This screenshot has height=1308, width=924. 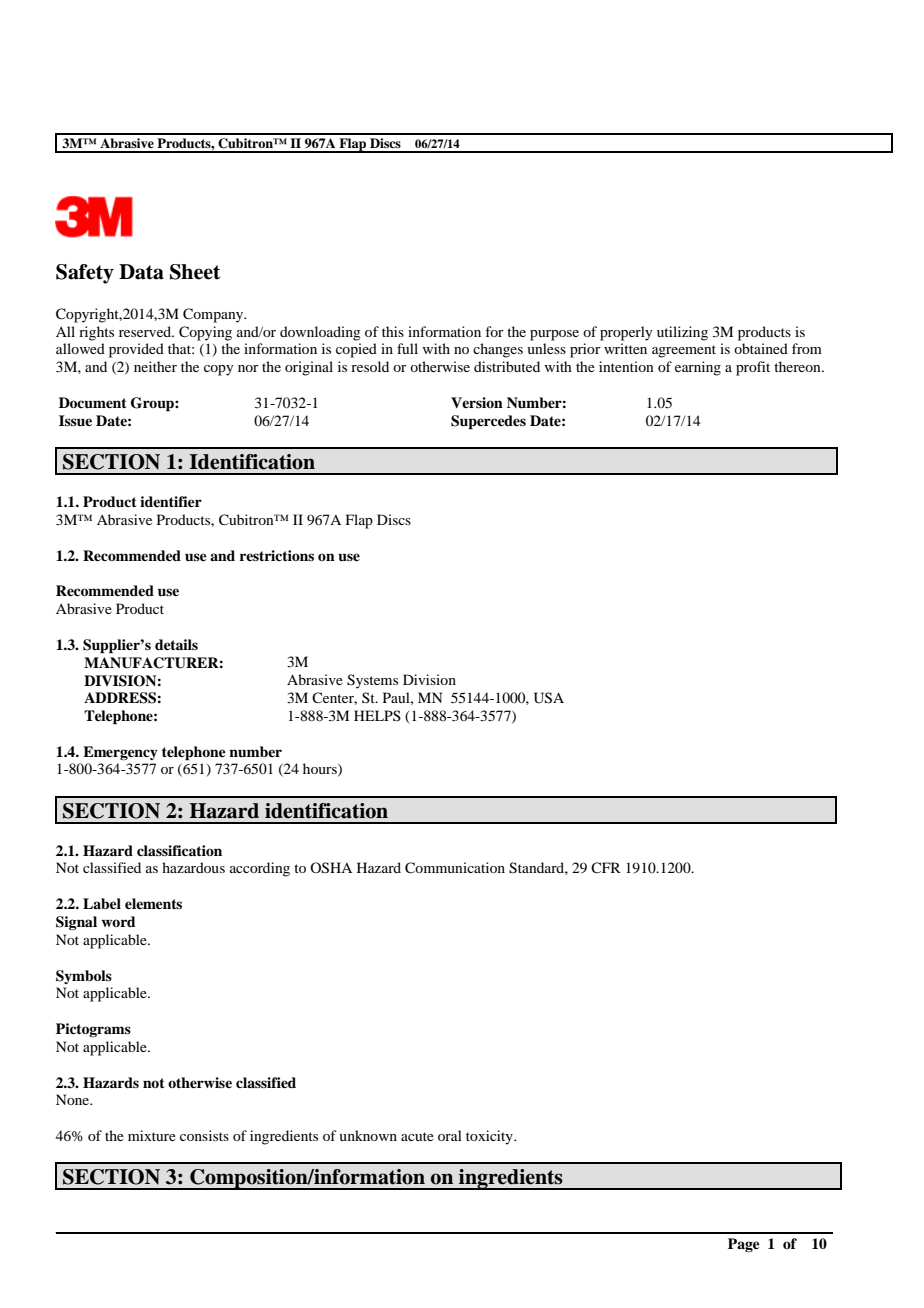 What do you see at coordinates (549, 698) in the screenshot?
I see `USA` at bounding box center [549, 698].
